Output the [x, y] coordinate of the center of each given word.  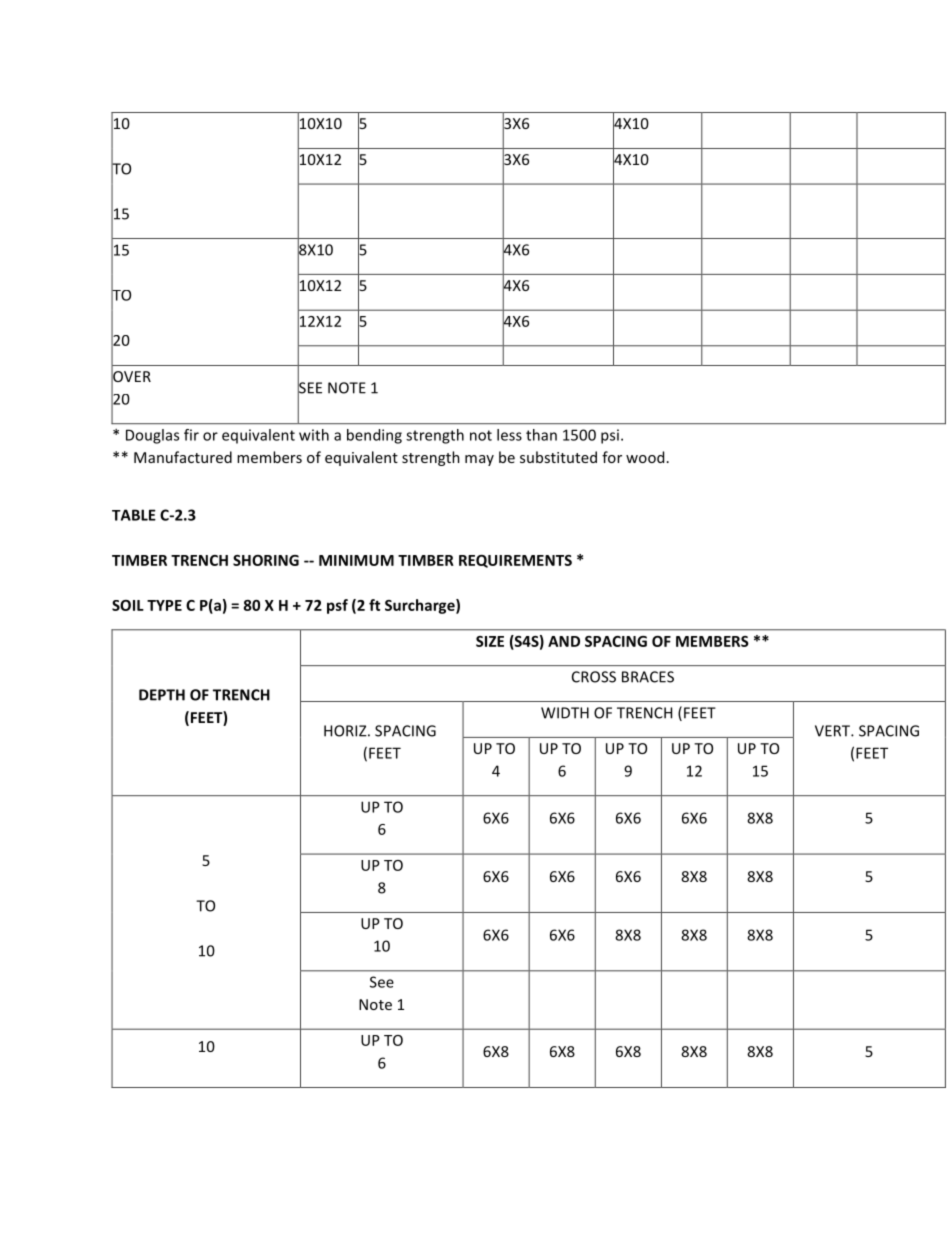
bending [374, 436]
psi [610, 436]
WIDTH [565, 713]
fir [191, 435]
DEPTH [162, 695]
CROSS [594, 677]
